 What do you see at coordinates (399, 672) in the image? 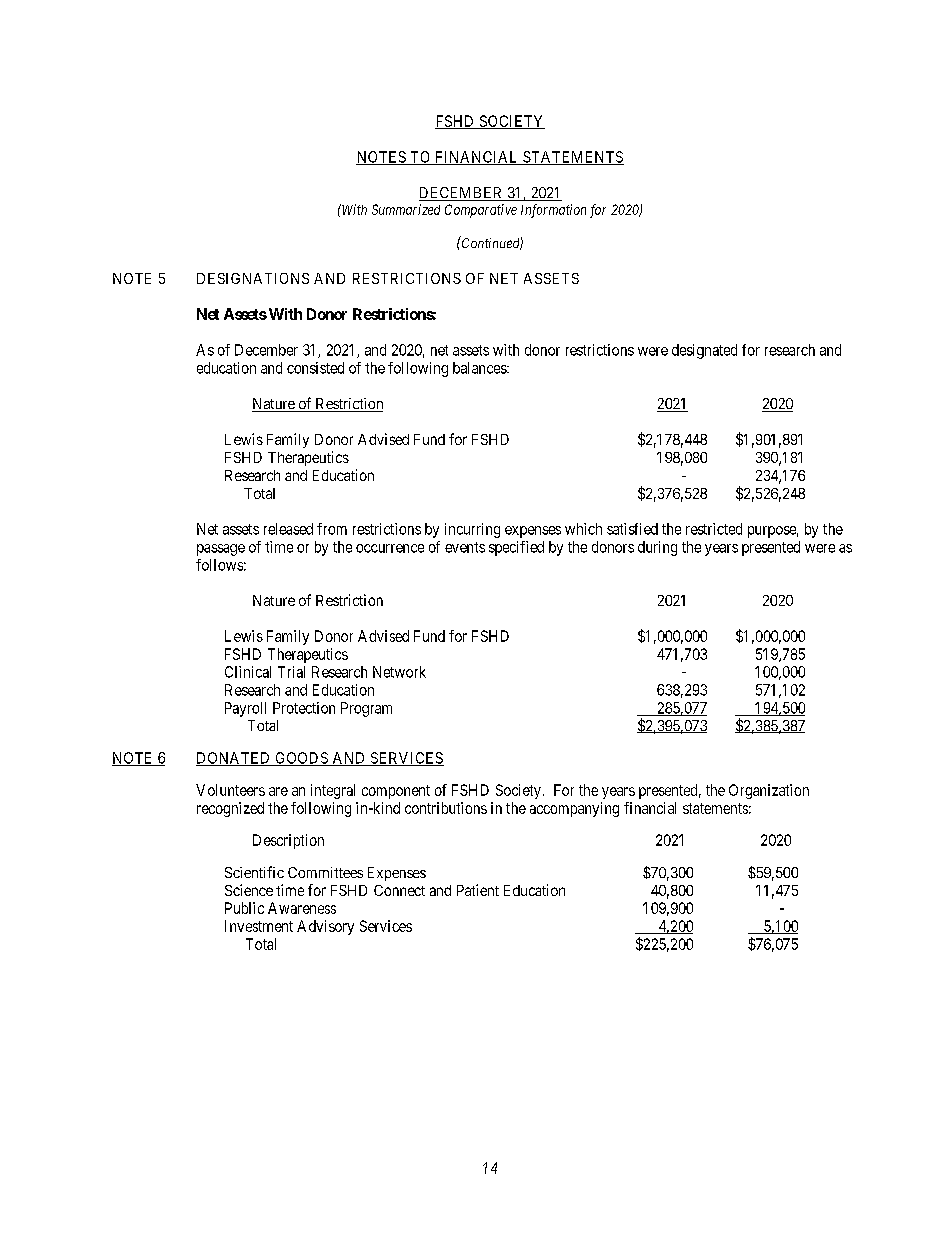
I see `Network` at bounding box center [399, 672].
